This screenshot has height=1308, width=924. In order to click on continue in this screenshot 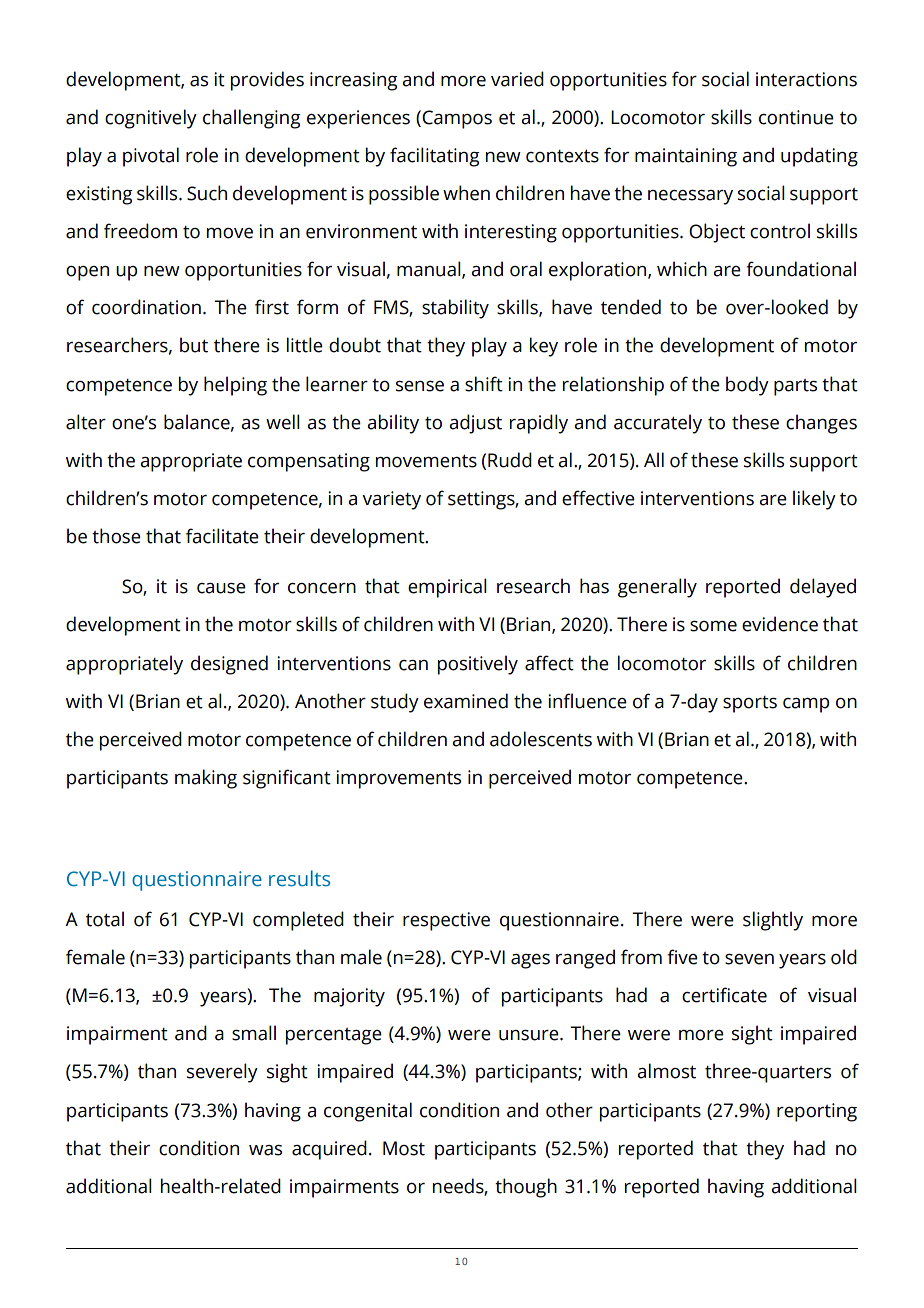, I will do `click(796, 117)`.
